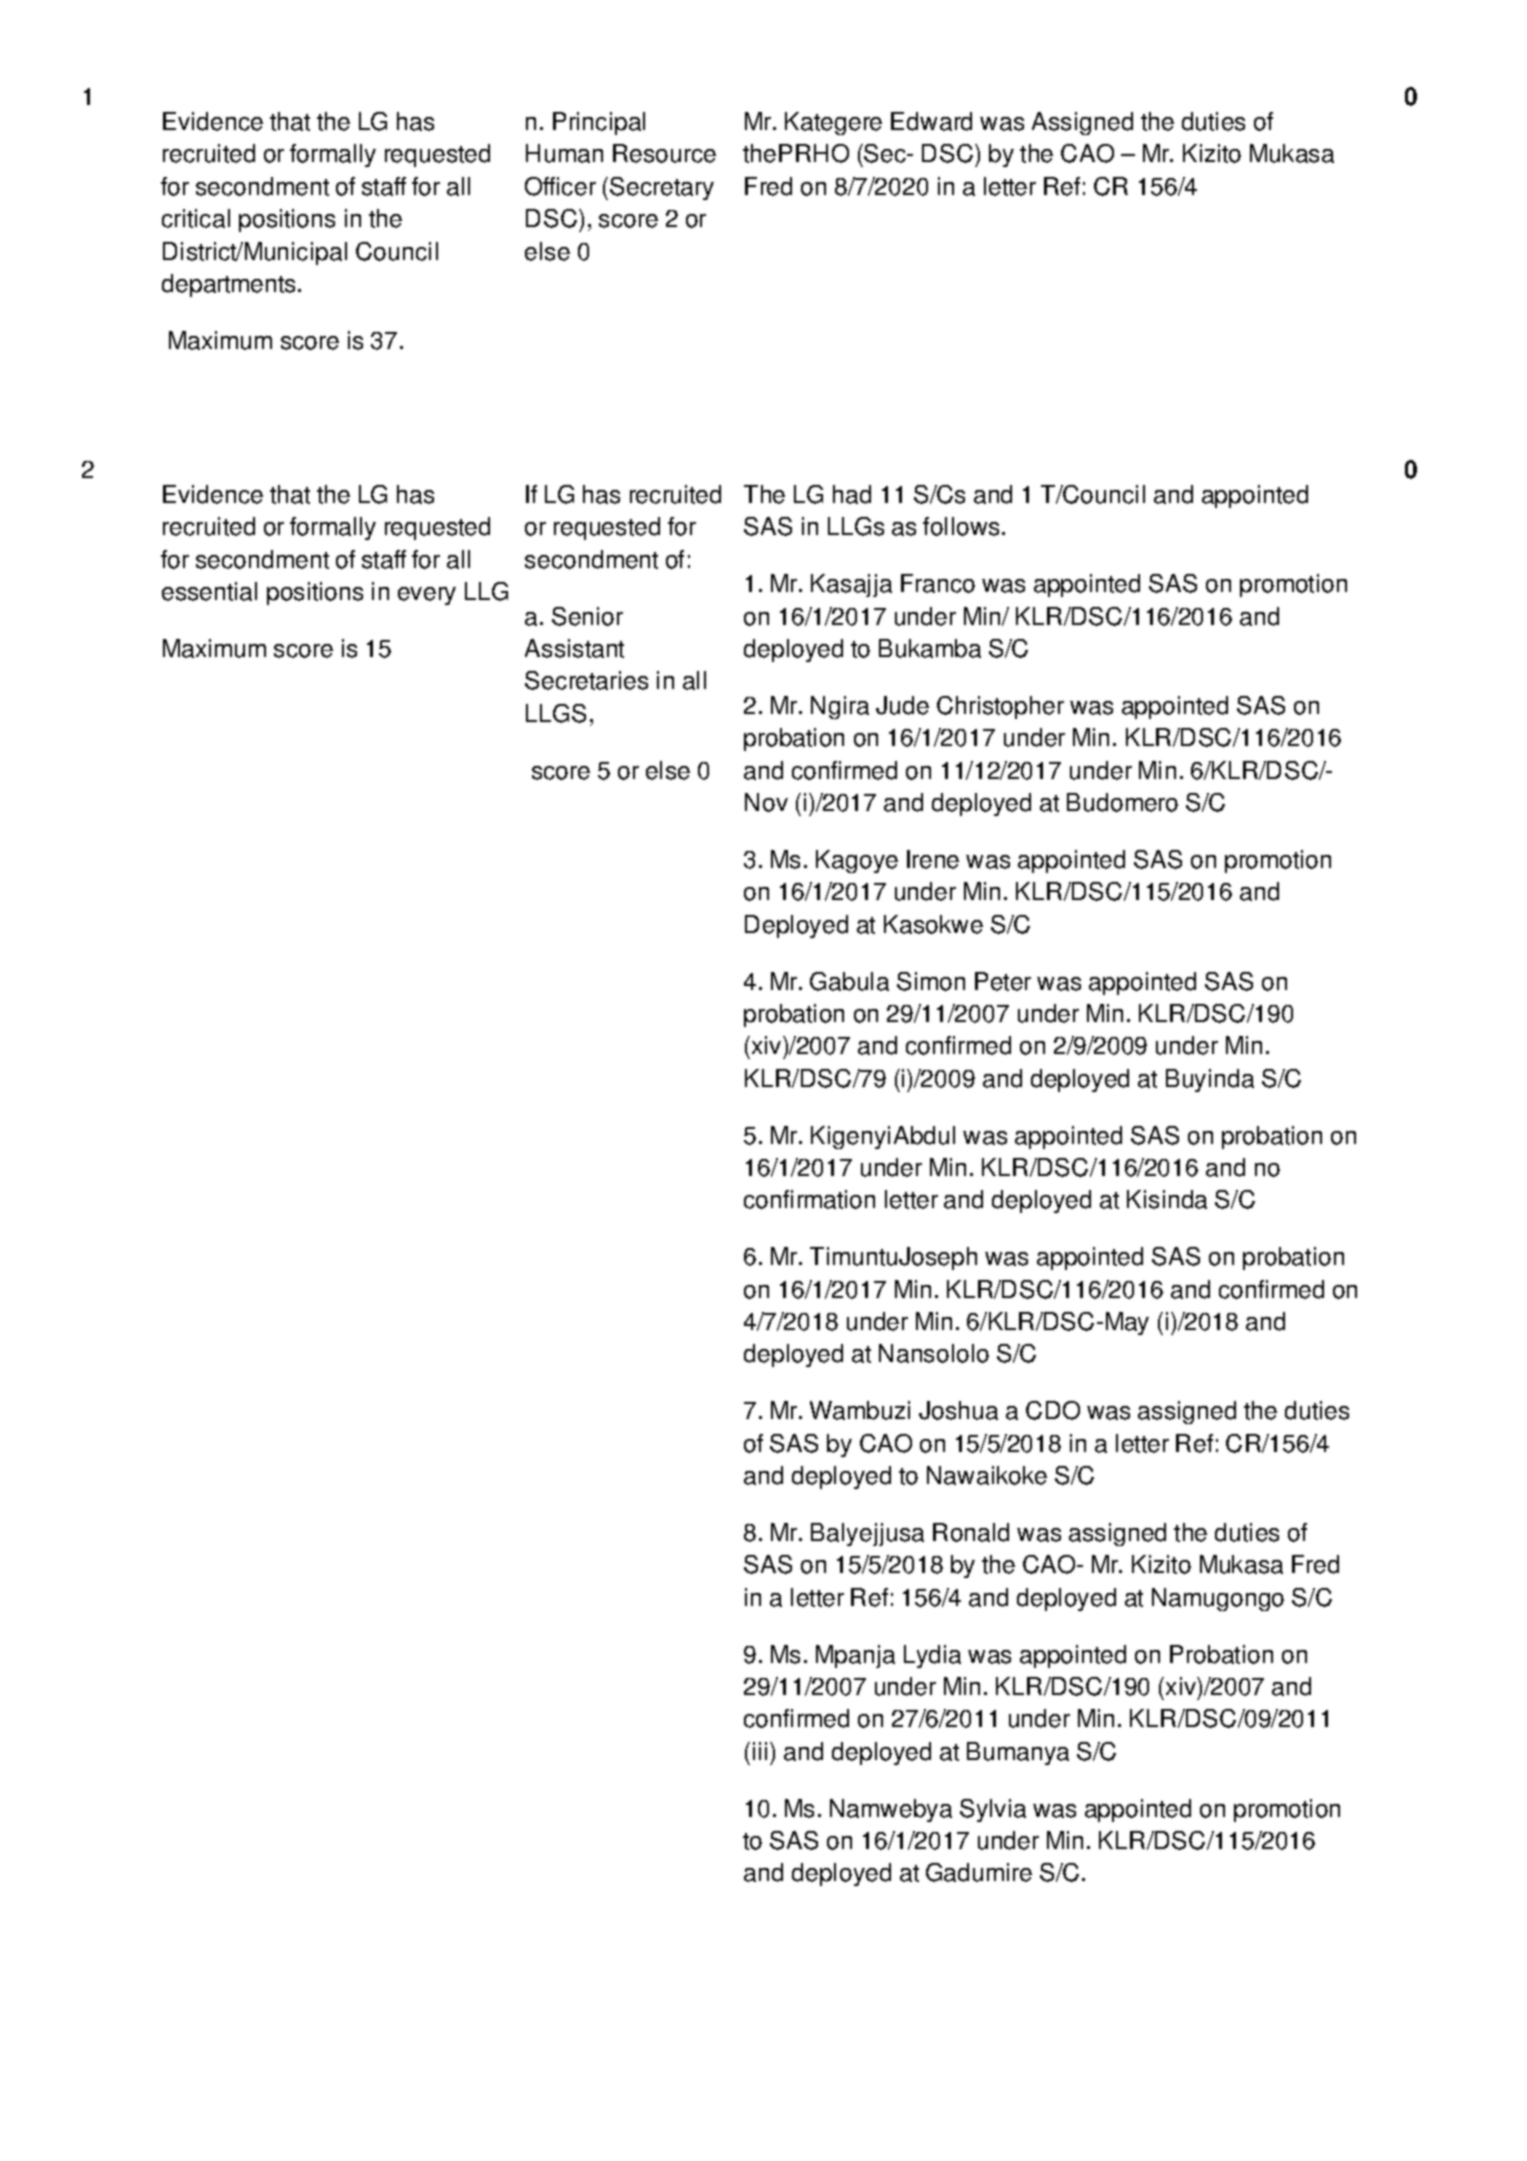 Image resolution: width=1527 pixels, height=2161 pixels. Describe the element at coordinates (932, 1656) in the screenshot. I see `Lydia` at that location.
